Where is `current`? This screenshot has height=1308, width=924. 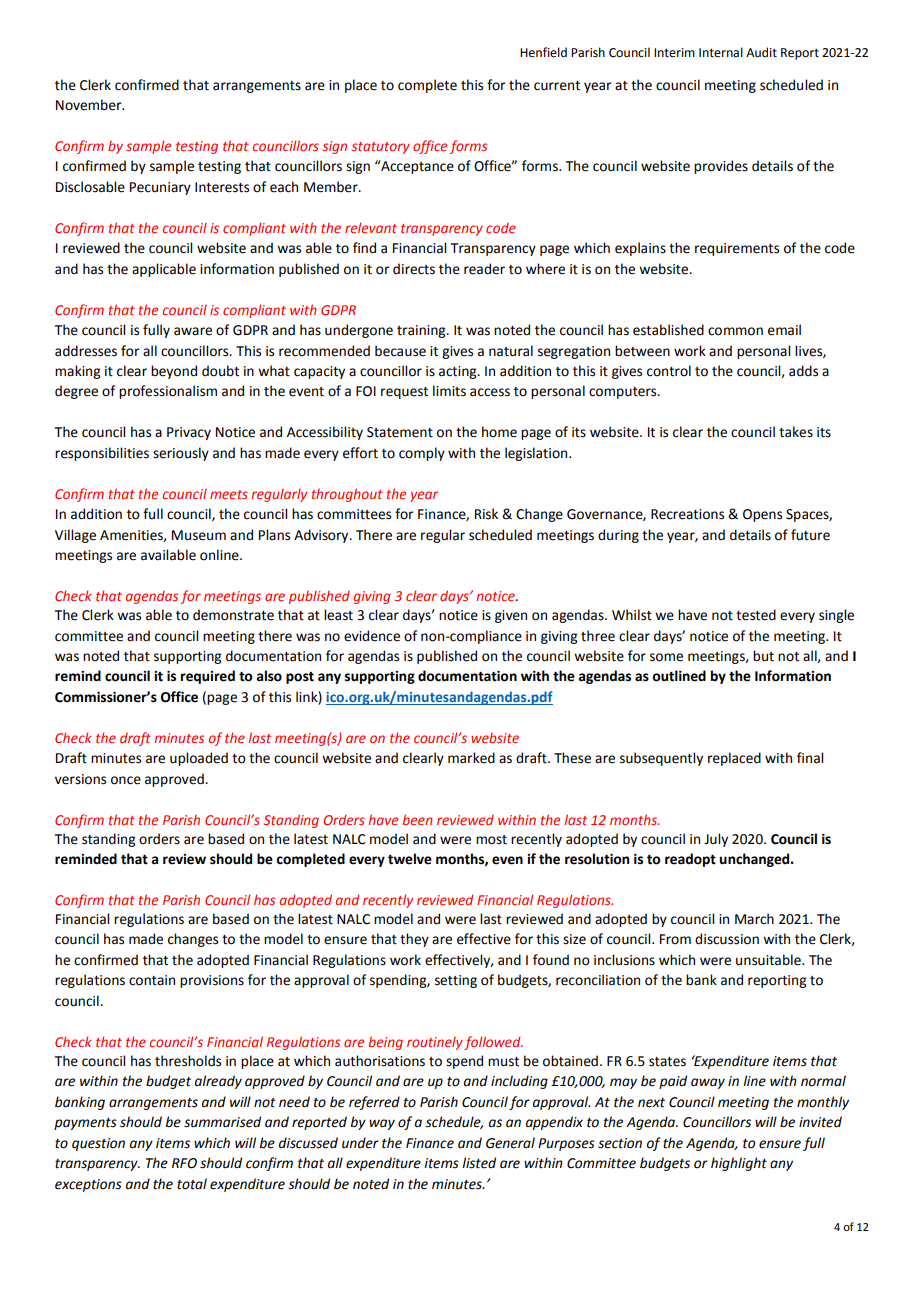
current is located at coordinates (557, 86).
